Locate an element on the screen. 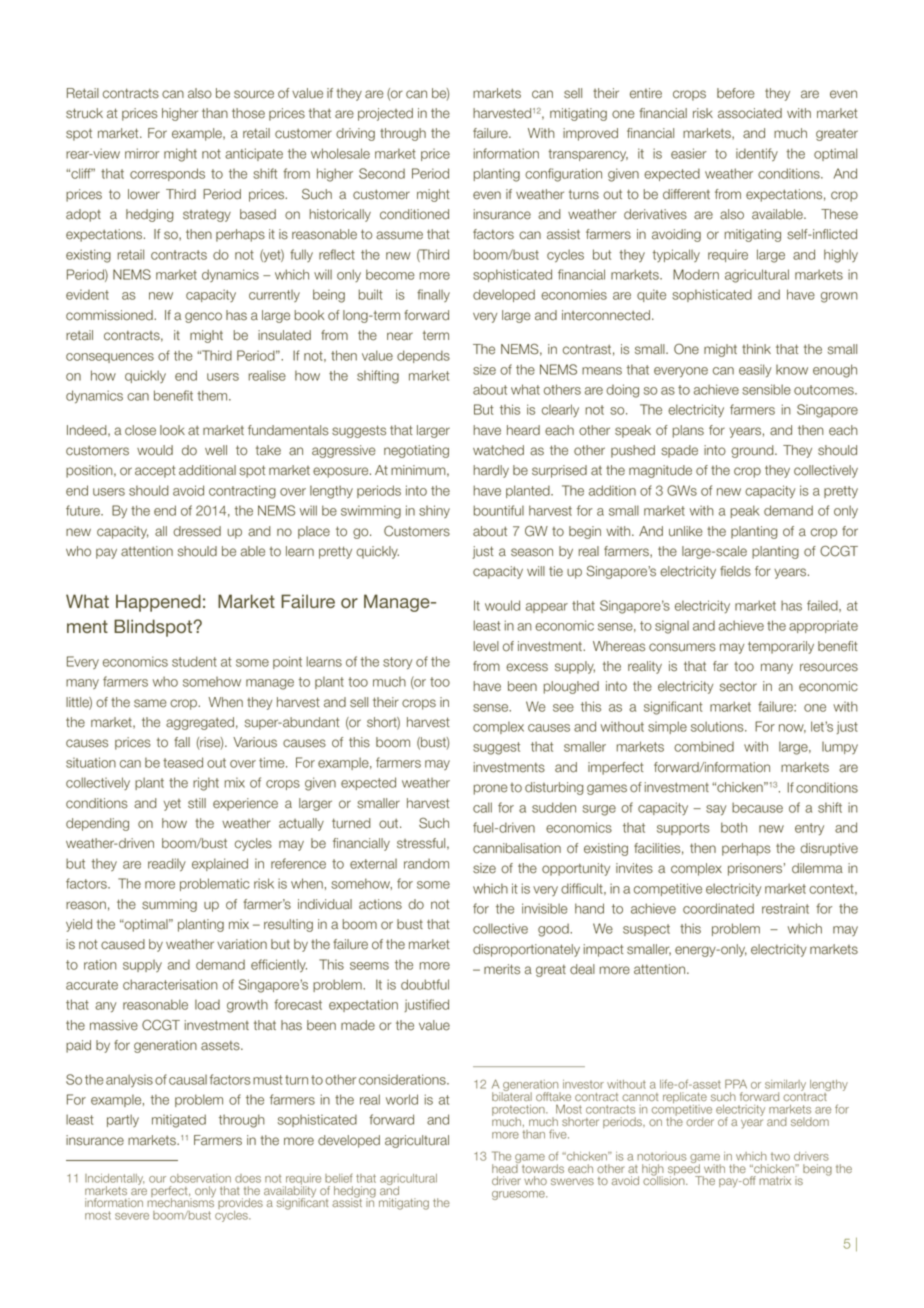 This screenshot has height=1308, width=924. head is located at coordinates (506, 1167).
